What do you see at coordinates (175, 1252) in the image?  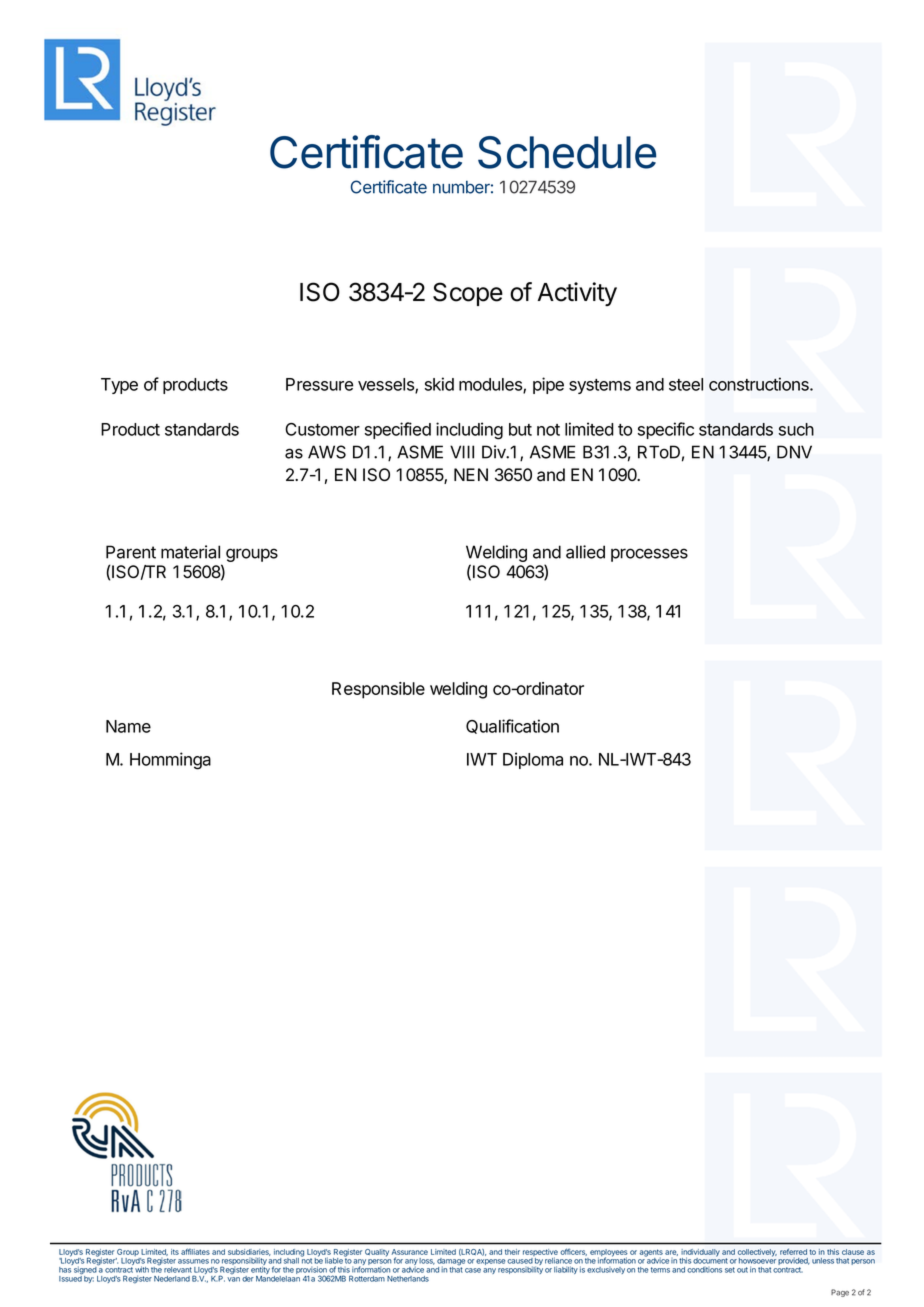 I see `its` at bounding box center [175, 1252].
